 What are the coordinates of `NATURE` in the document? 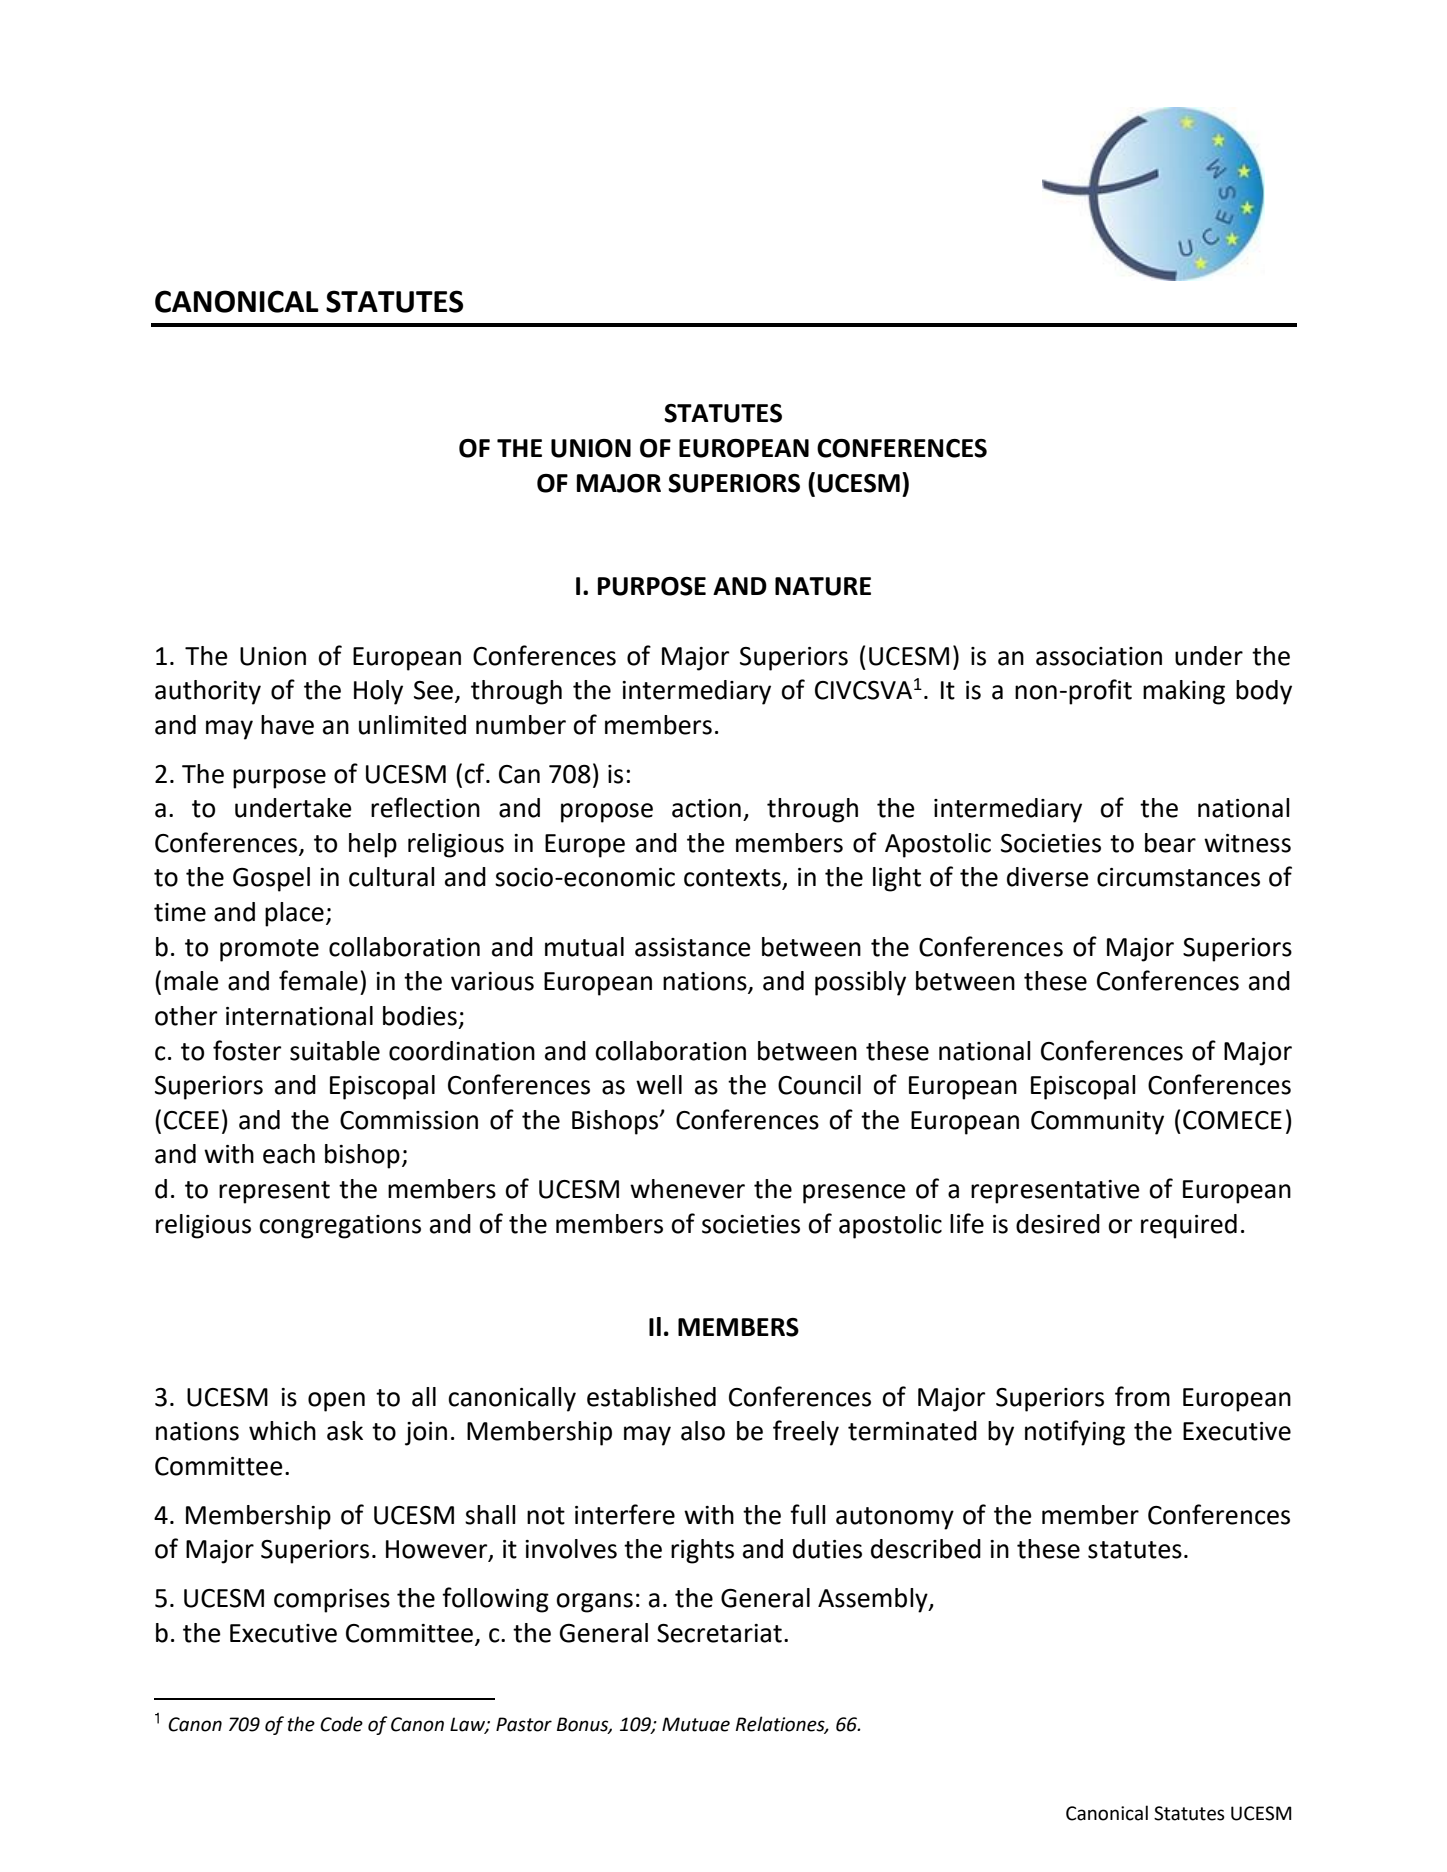 It's located at (823, 586).
